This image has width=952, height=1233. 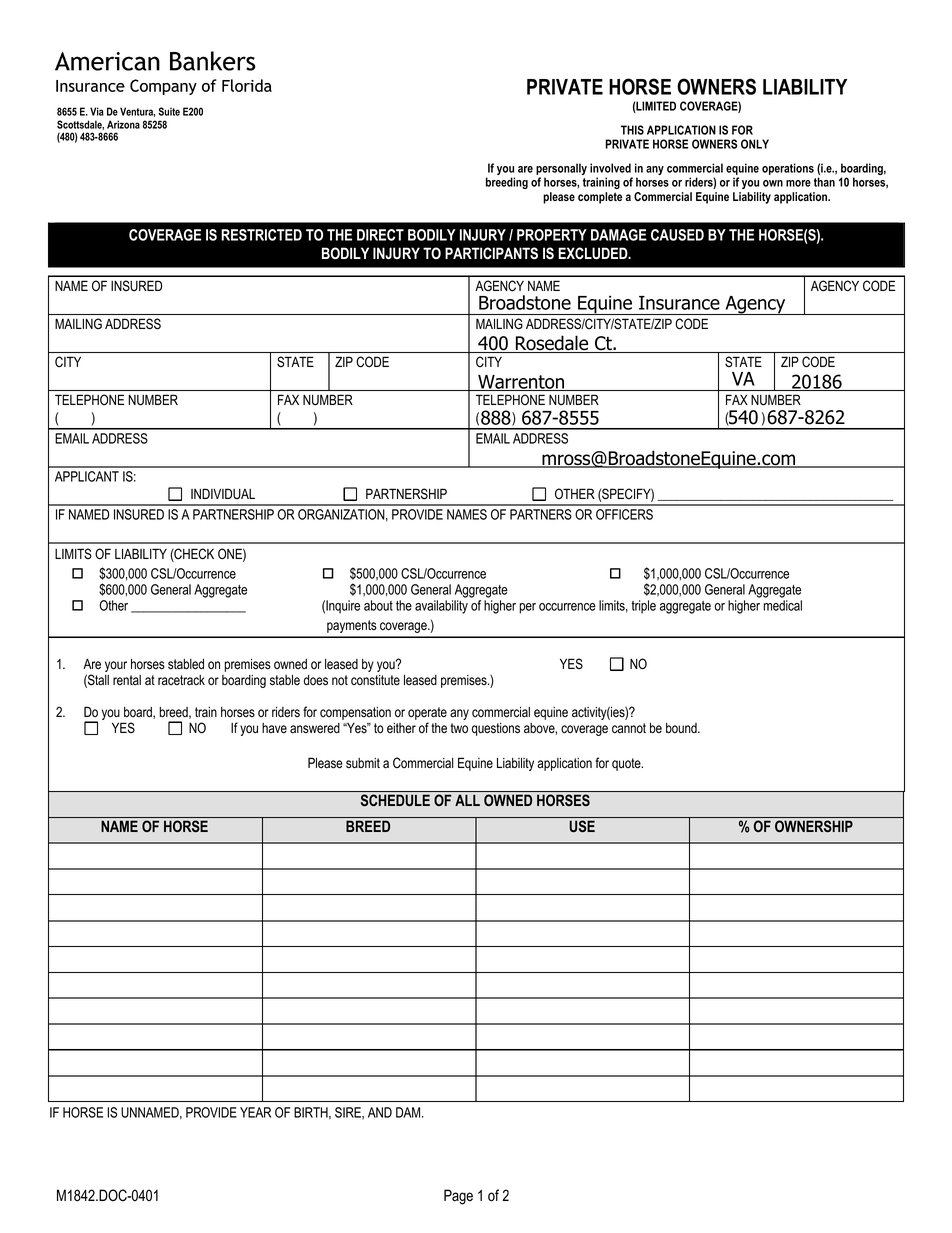 What do you see at coordinates (624, 514) in the image?
I see `OFFICERS` at bounding box center [624, 514].
